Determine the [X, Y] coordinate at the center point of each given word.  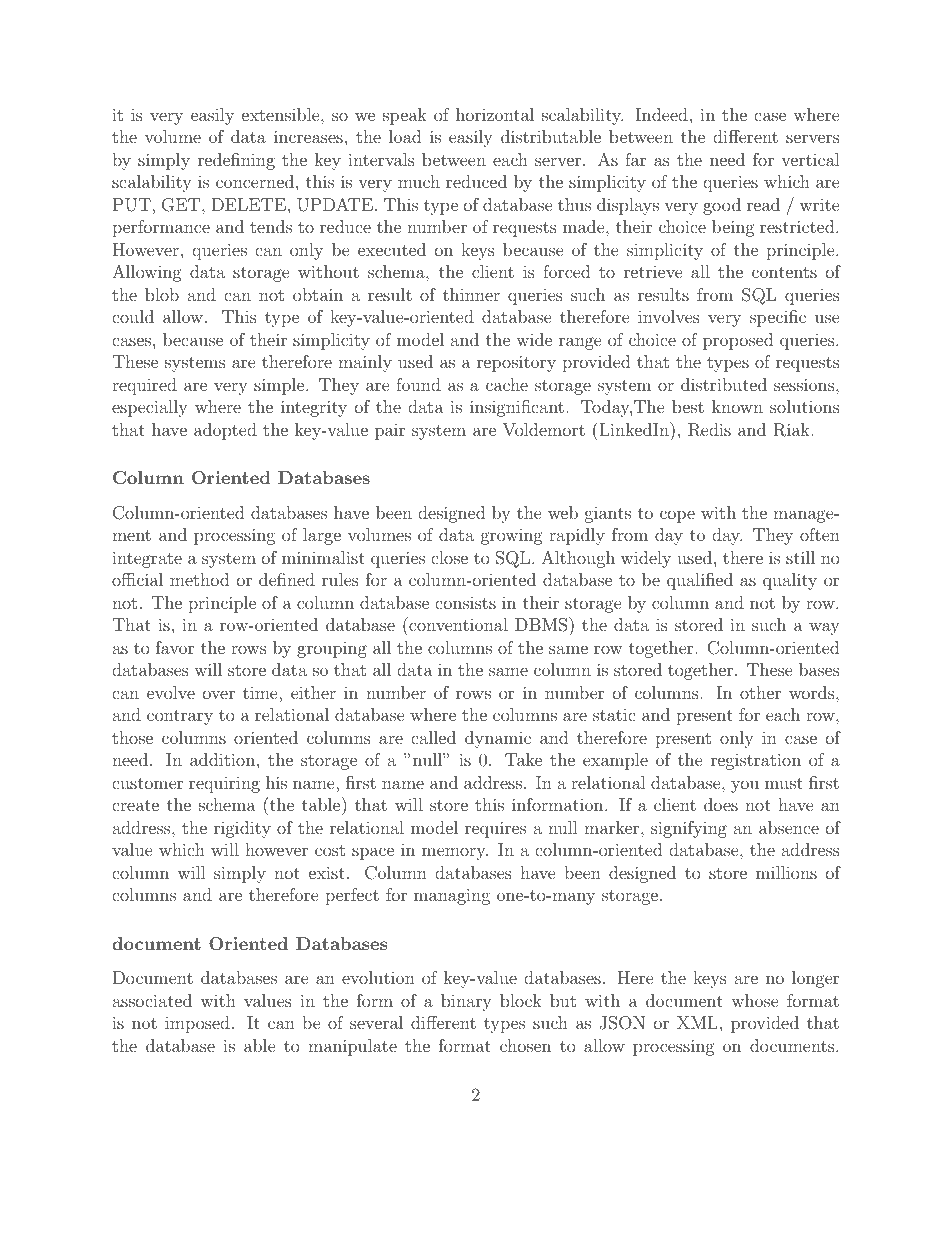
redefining [236, 161]
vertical [810, 159]
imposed [197, 1024]
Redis [709, 430]
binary [466, 1002]
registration [756, 761]
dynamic [498, 739]
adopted [225, 431]
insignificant [517, 408]
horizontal [495, 114]
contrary [180, 717]
